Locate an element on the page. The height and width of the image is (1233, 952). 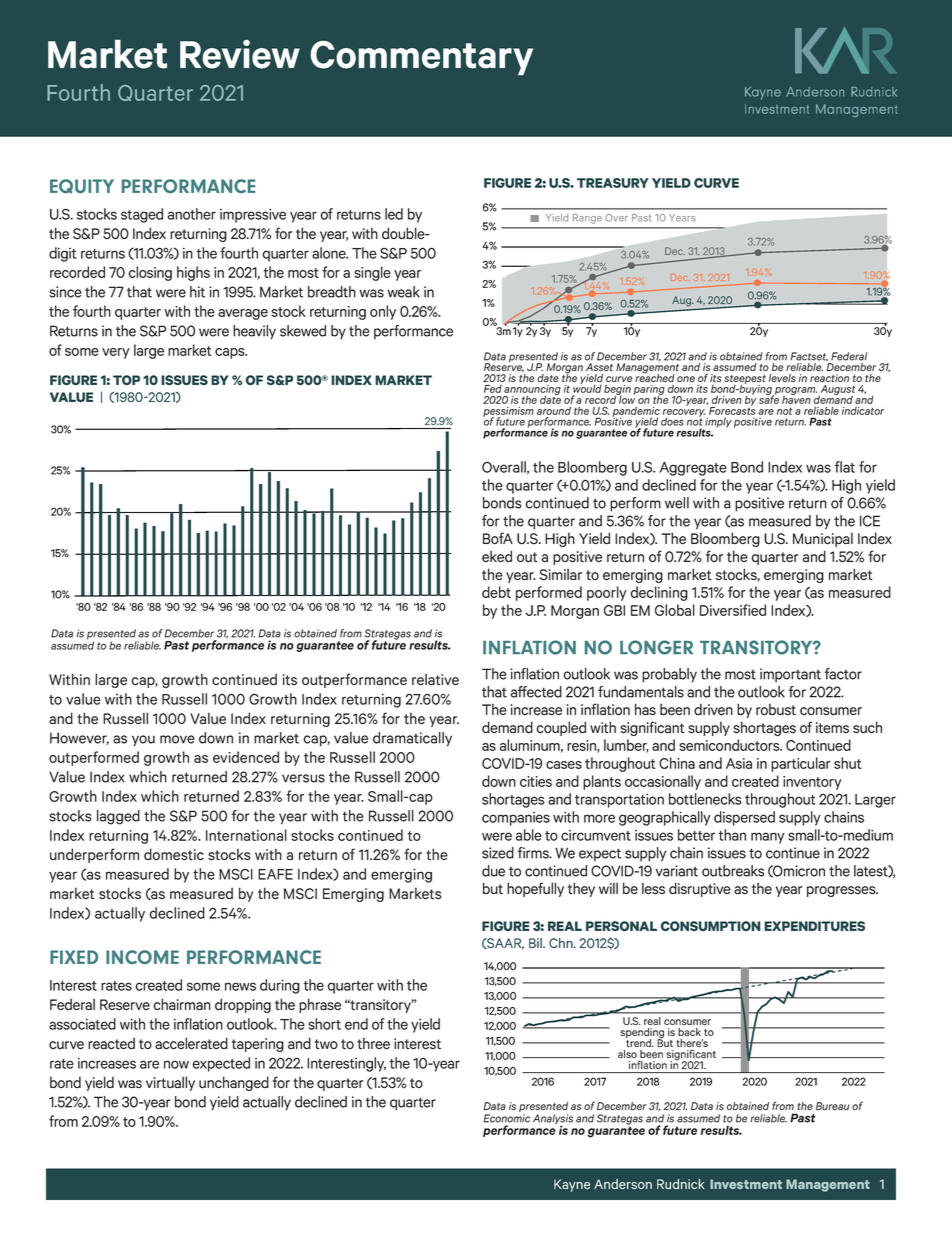
Review is located at coordinates (240, 54).
